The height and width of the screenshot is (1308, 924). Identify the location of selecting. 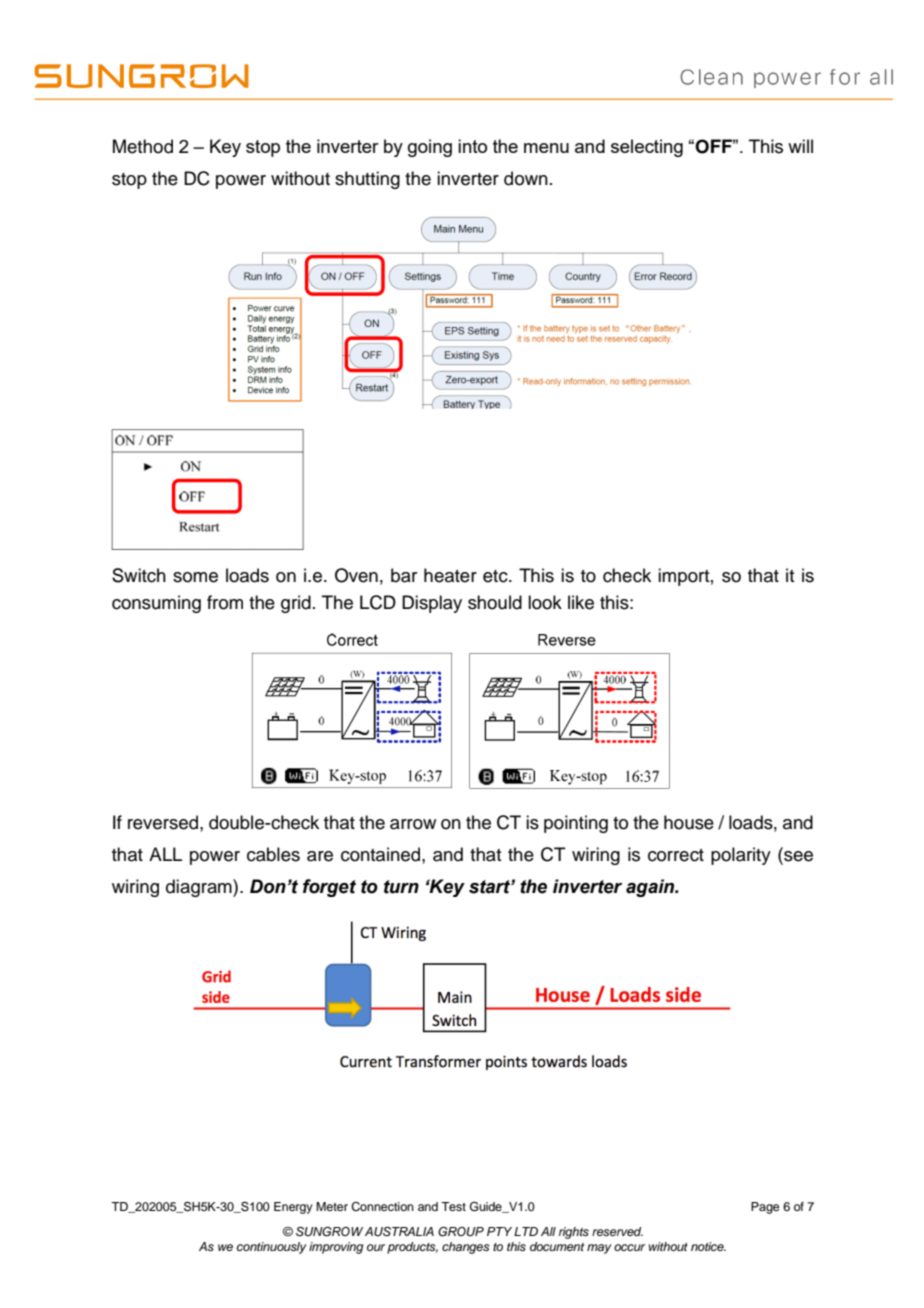
(647, 148).
